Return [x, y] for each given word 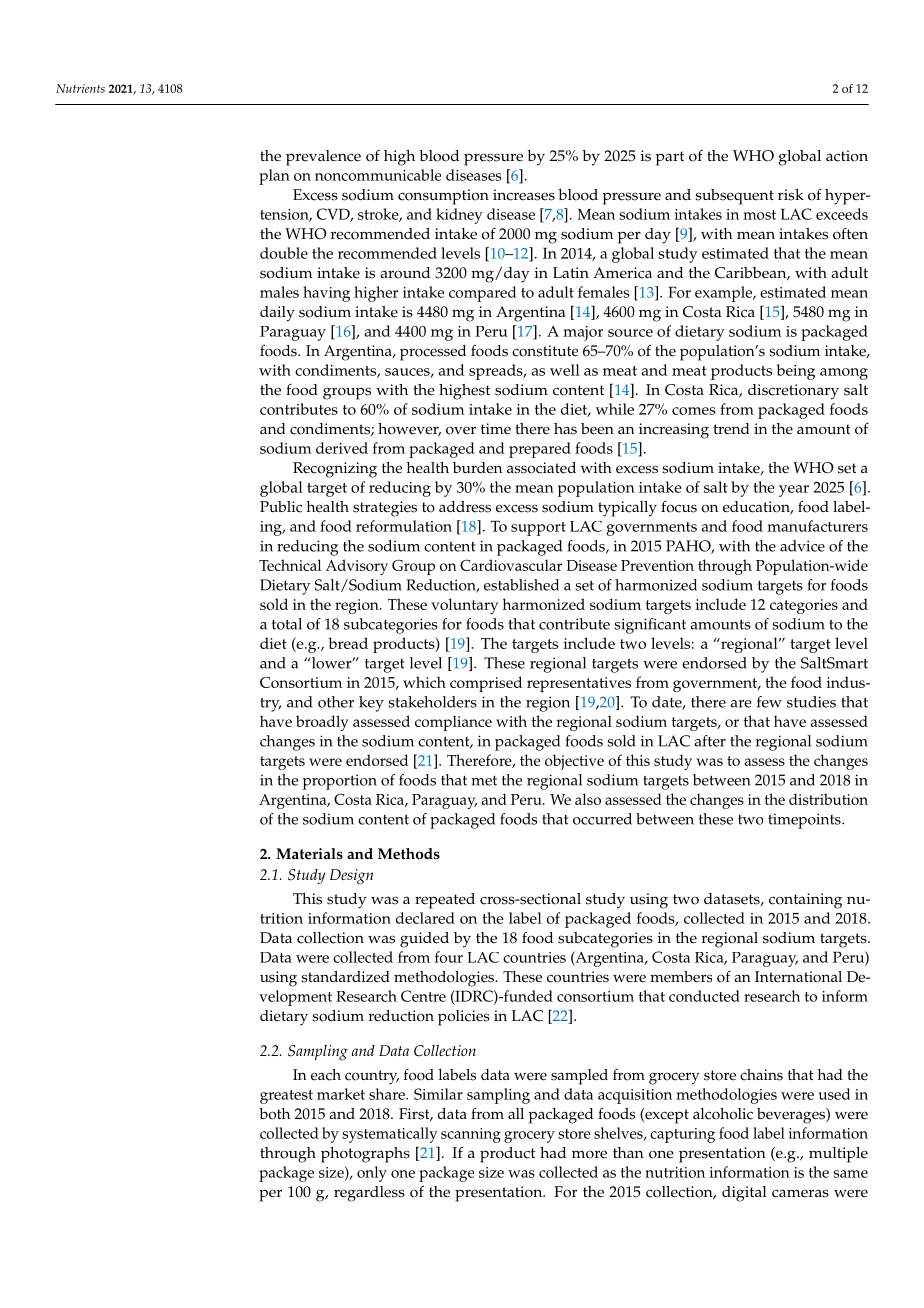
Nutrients [80, 88]
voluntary [464, 606]
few [769, 702]
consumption [443, 197]
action [847, 156]
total [287, 624]
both [274, 1114]
